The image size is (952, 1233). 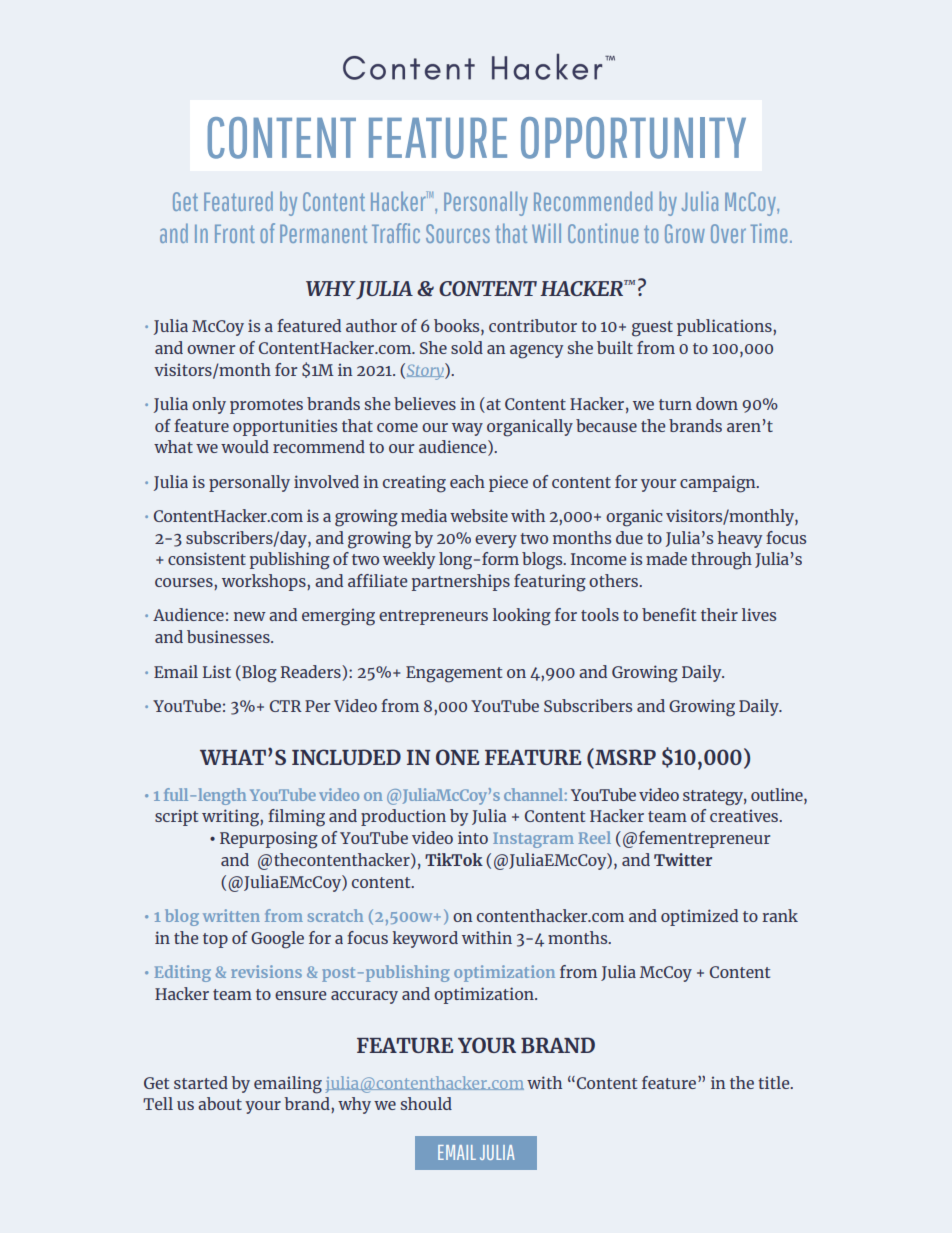 What do you see at coordinates (201, 1082) in the image?
I see `started` at bounding box center [201, 1082].
